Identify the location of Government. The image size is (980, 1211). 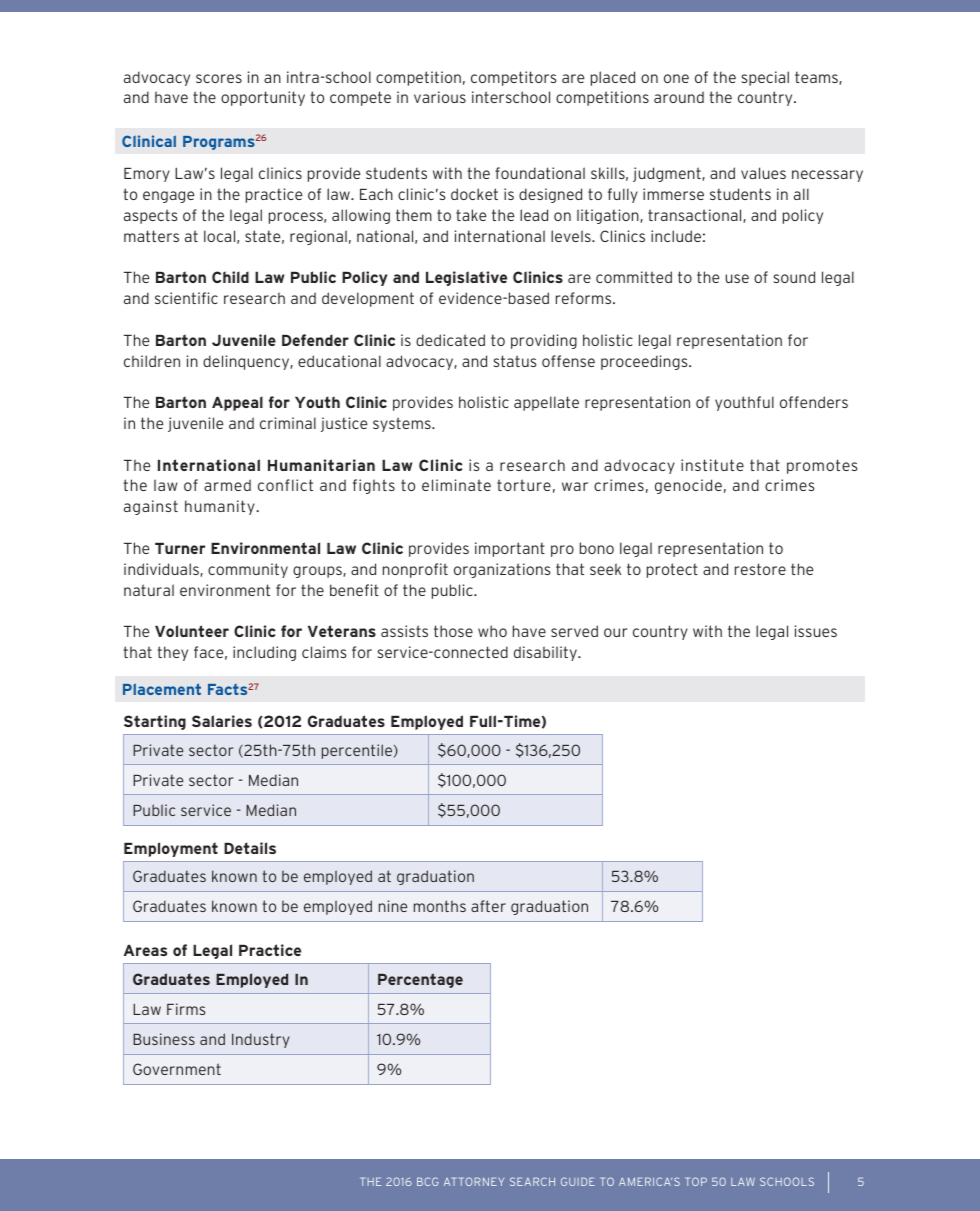
(177, 1069).
